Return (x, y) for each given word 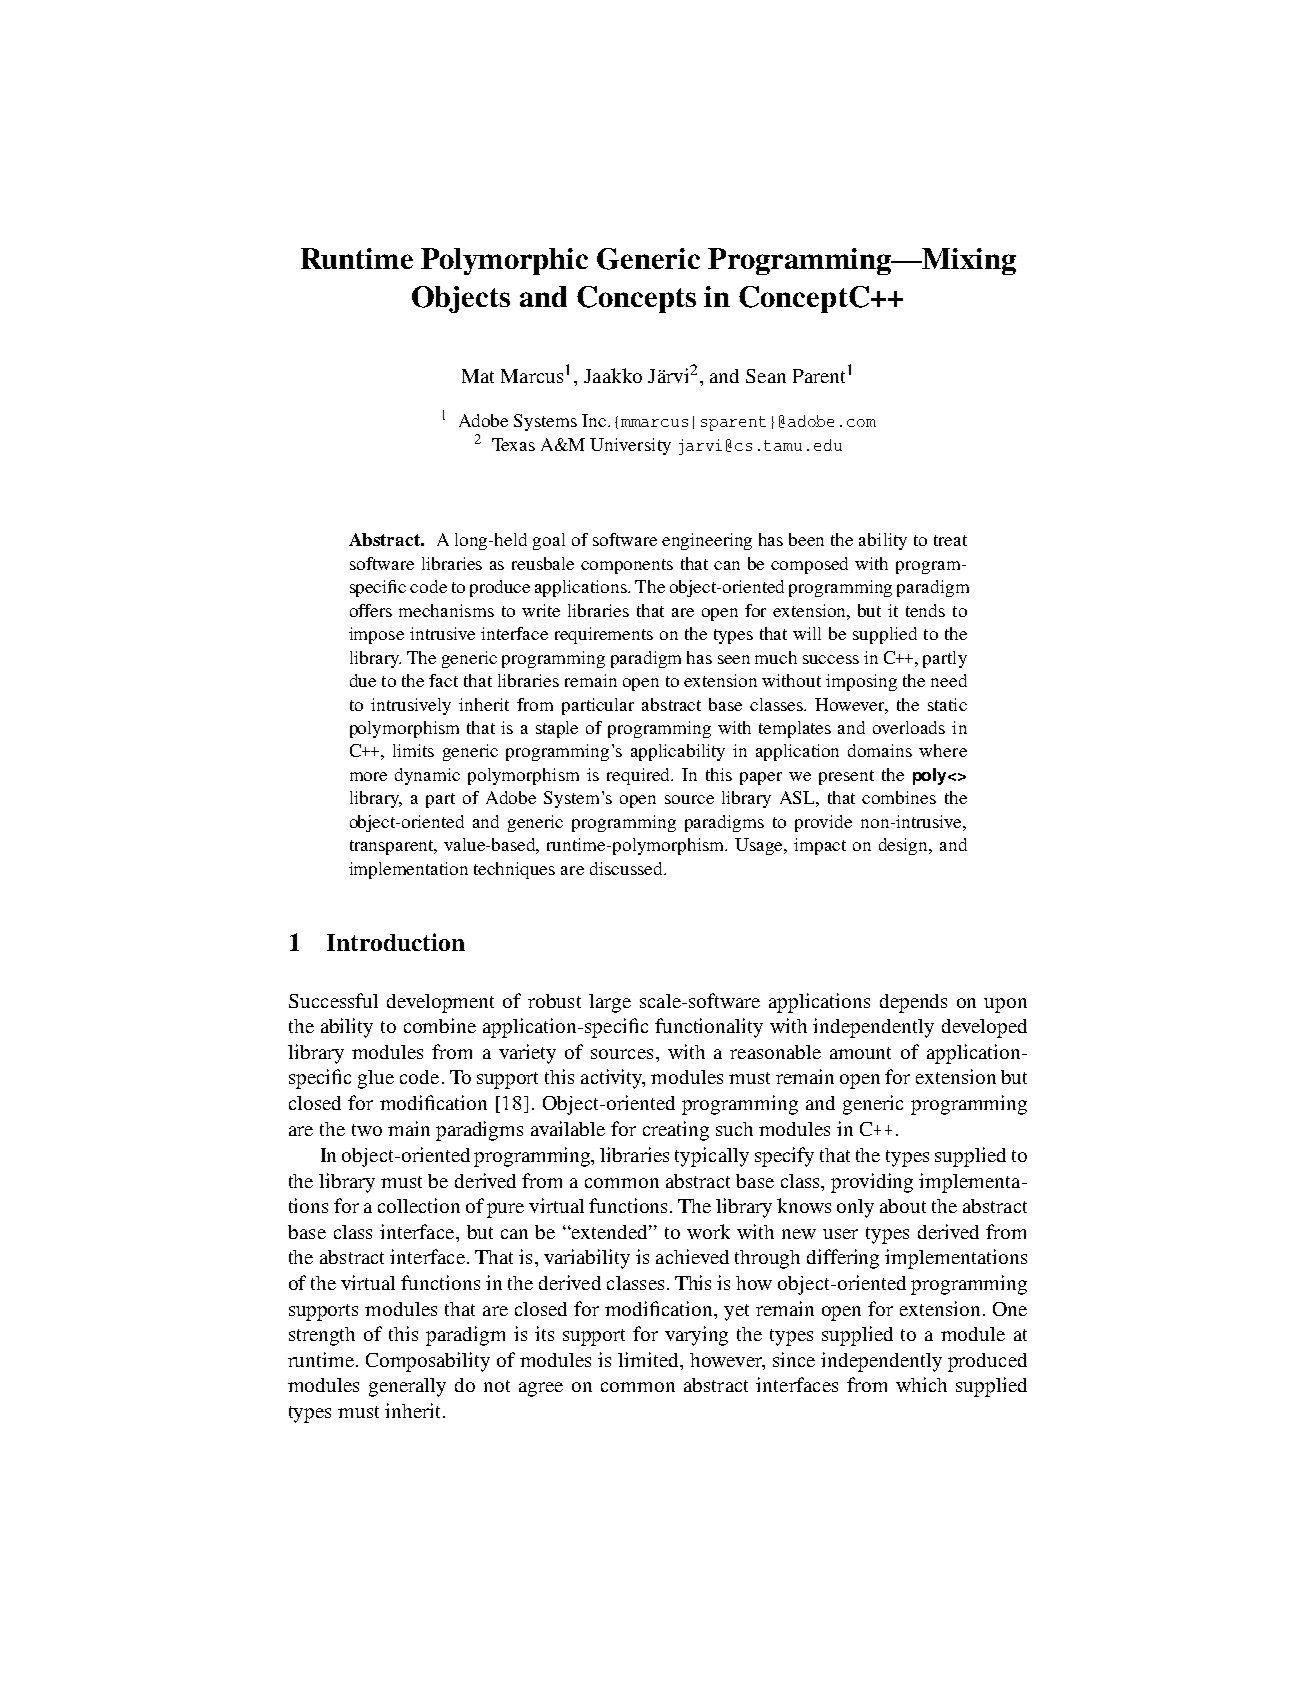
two (367, 1130)
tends (925, 610)
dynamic (427, 776)
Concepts (636, 299)
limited (649, 1359)
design (905, 846)
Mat (478, 376)
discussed (627, 868)
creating (676, 1131)
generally (407, 1387)
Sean (766, 376)
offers (371, 610)
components (627, 566)
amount (860, 1053)
